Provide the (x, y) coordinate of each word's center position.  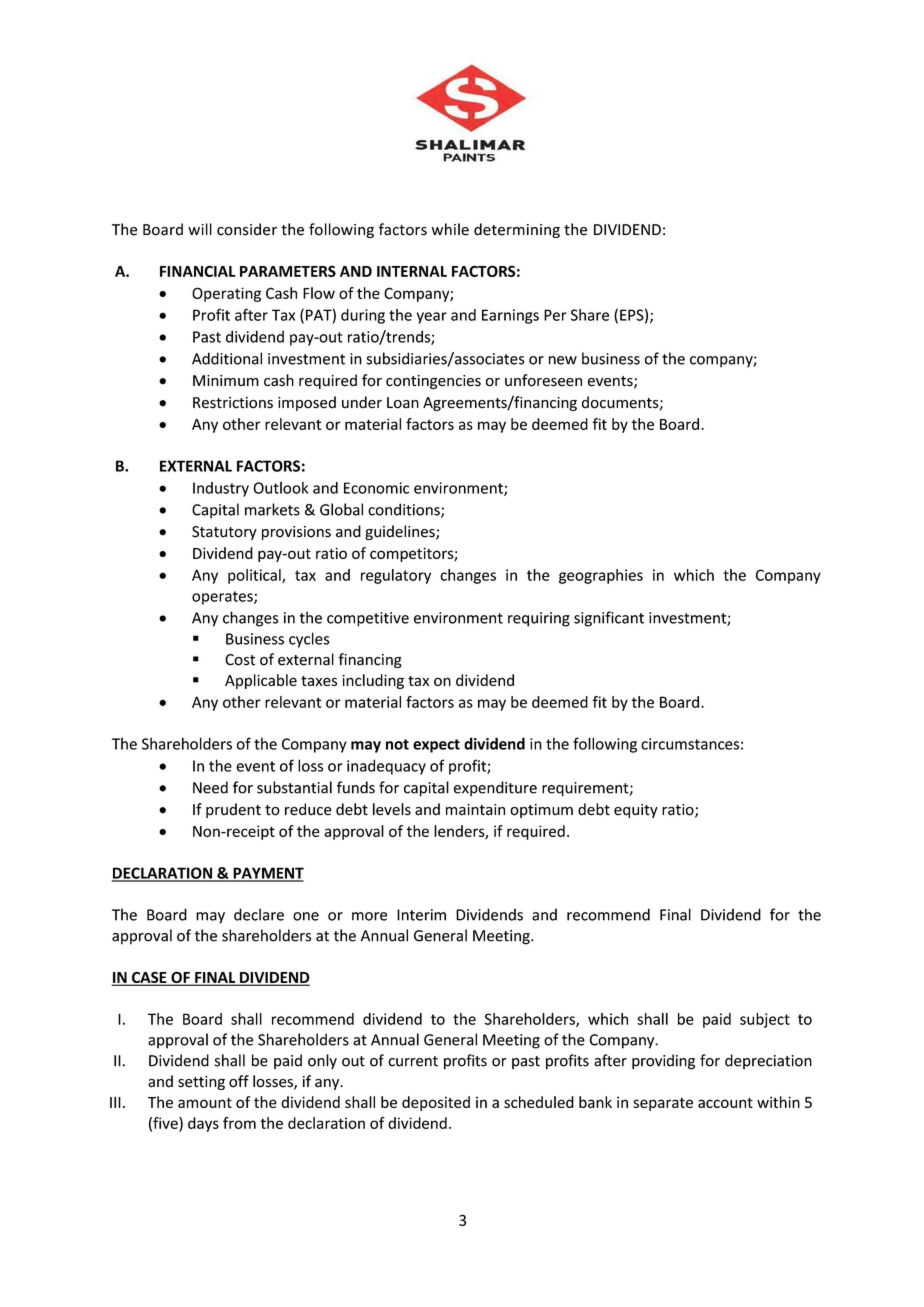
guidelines (401, 532)
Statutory (224, 533)
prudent (233, 810)
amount (205, 1102)
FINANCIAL (198, 271)
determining (517, 230)
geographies (601, 576)
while (450, 229)
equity (636, 811)
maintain (475, 810)
